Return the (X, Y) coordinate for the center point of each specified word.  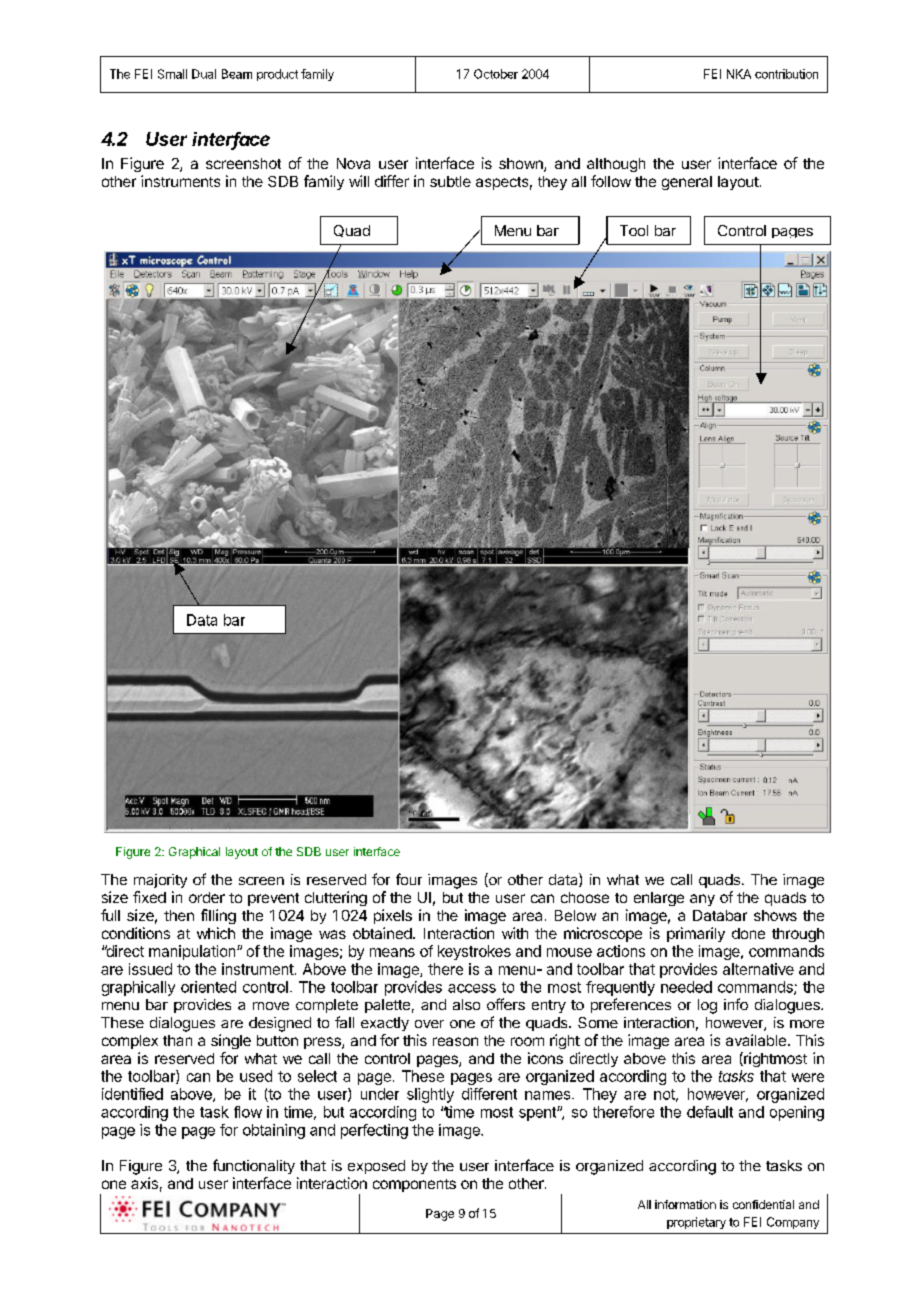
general (687, 183)
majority (160, 881)
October (496, 74)
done (748, 933)
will (359, 181)
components (414, 1185)
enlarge (659, 899)
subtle (450, 181)
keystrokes (474, 952)
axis (144, 1183)
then (179, 915)
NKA (739, 74)
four (409, 879)
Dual (204, 74)
